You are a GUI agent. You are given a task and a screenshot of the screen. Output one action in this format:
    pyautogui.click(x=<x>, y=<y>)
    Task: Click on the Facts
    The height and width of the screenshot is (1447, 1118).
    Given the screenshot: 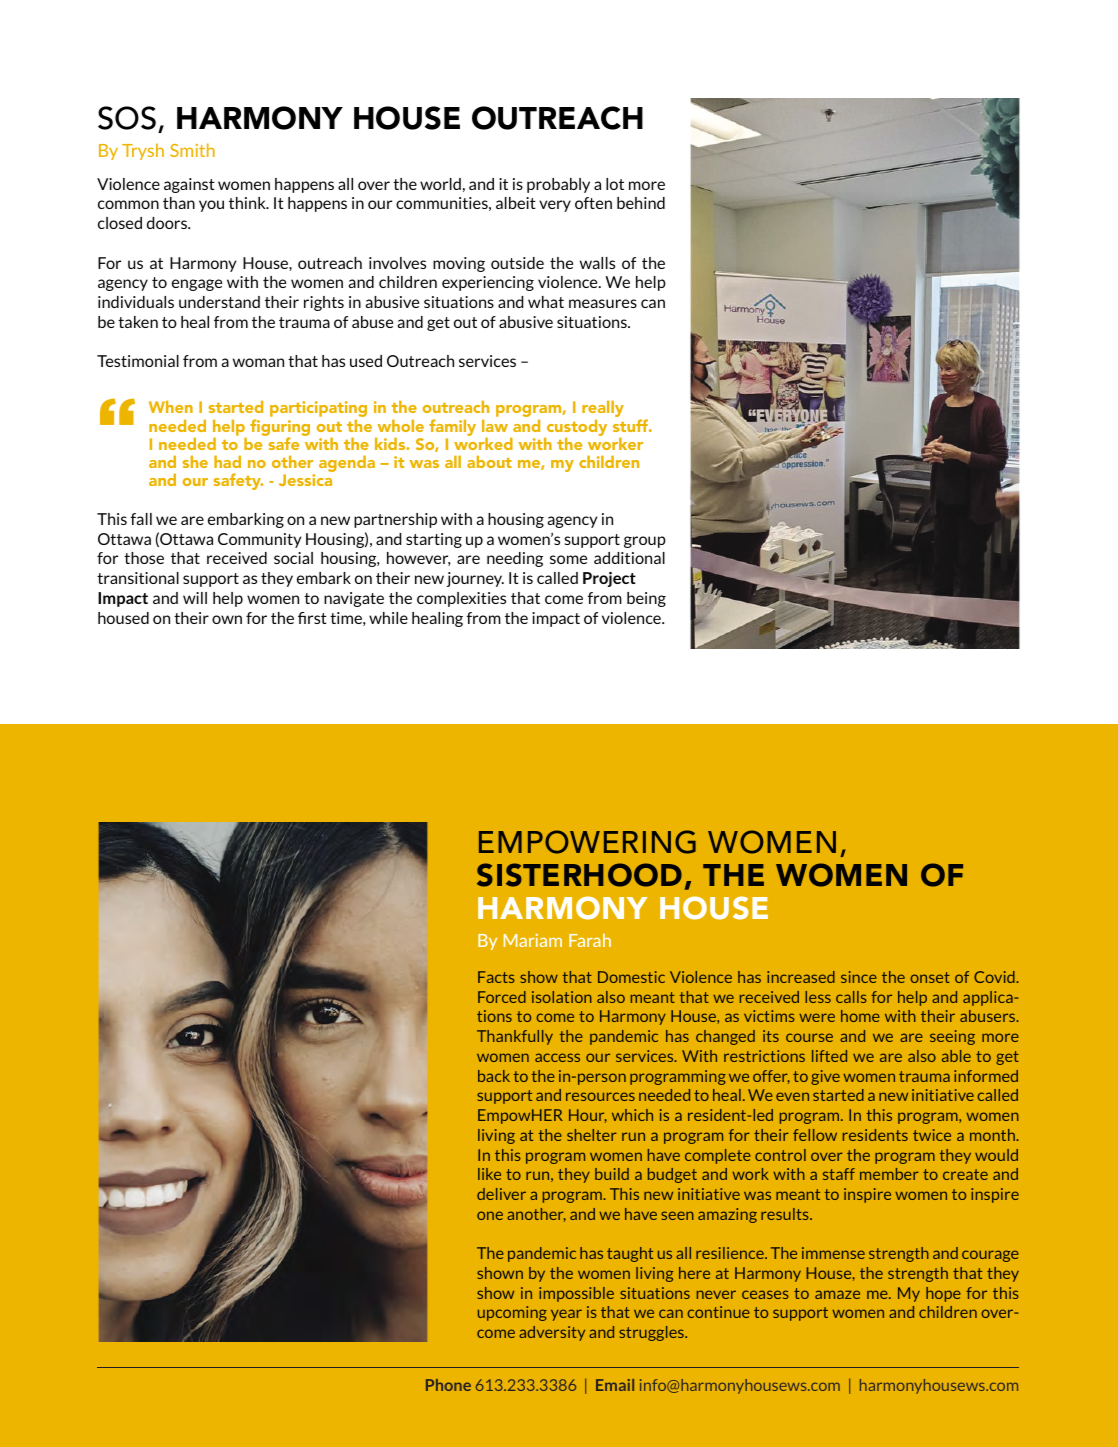 What is the action you would take?
    pyautogui.click(x=496, y=977)
